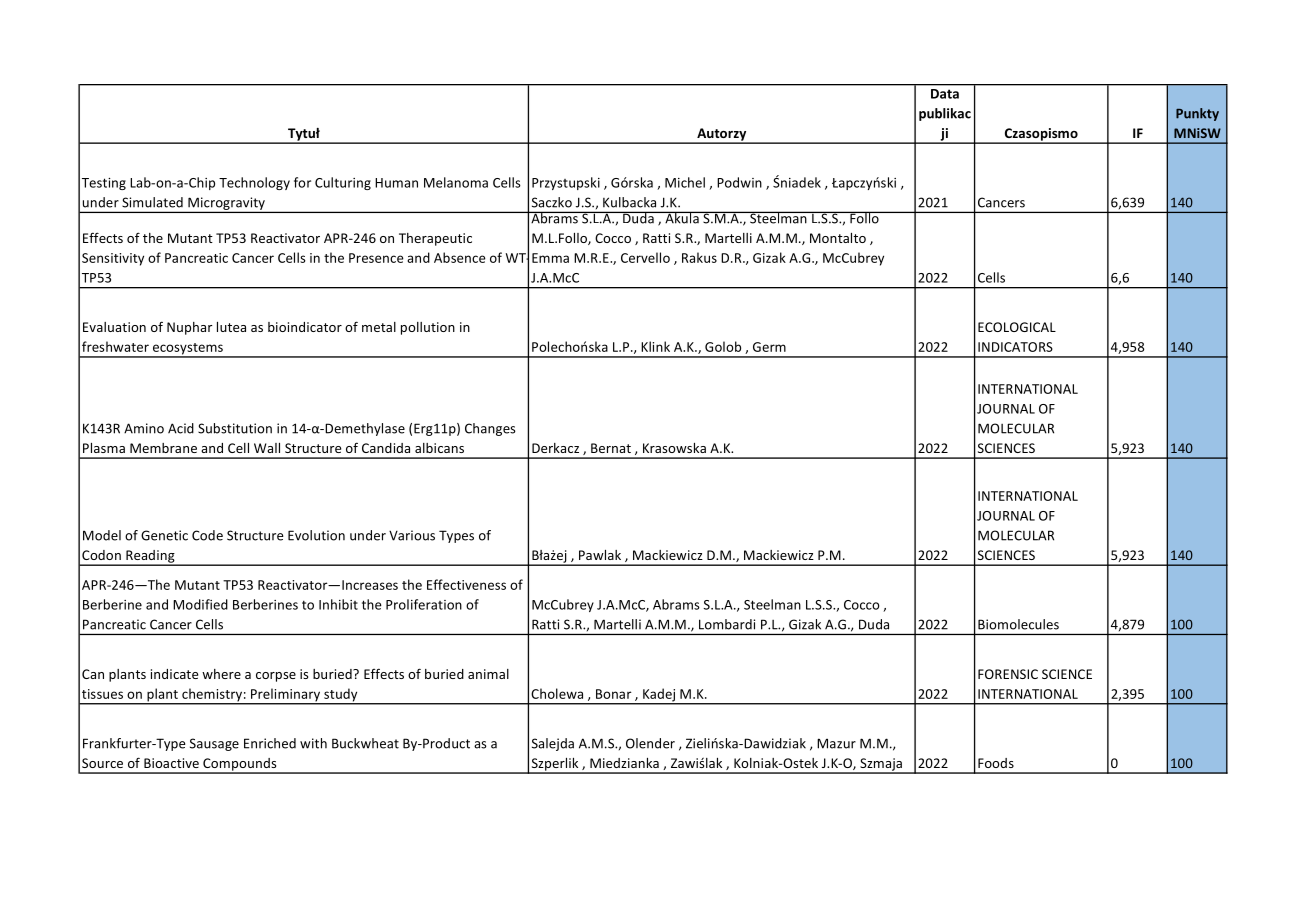  I want to click on Biomolecules, so click(1018, 624).
